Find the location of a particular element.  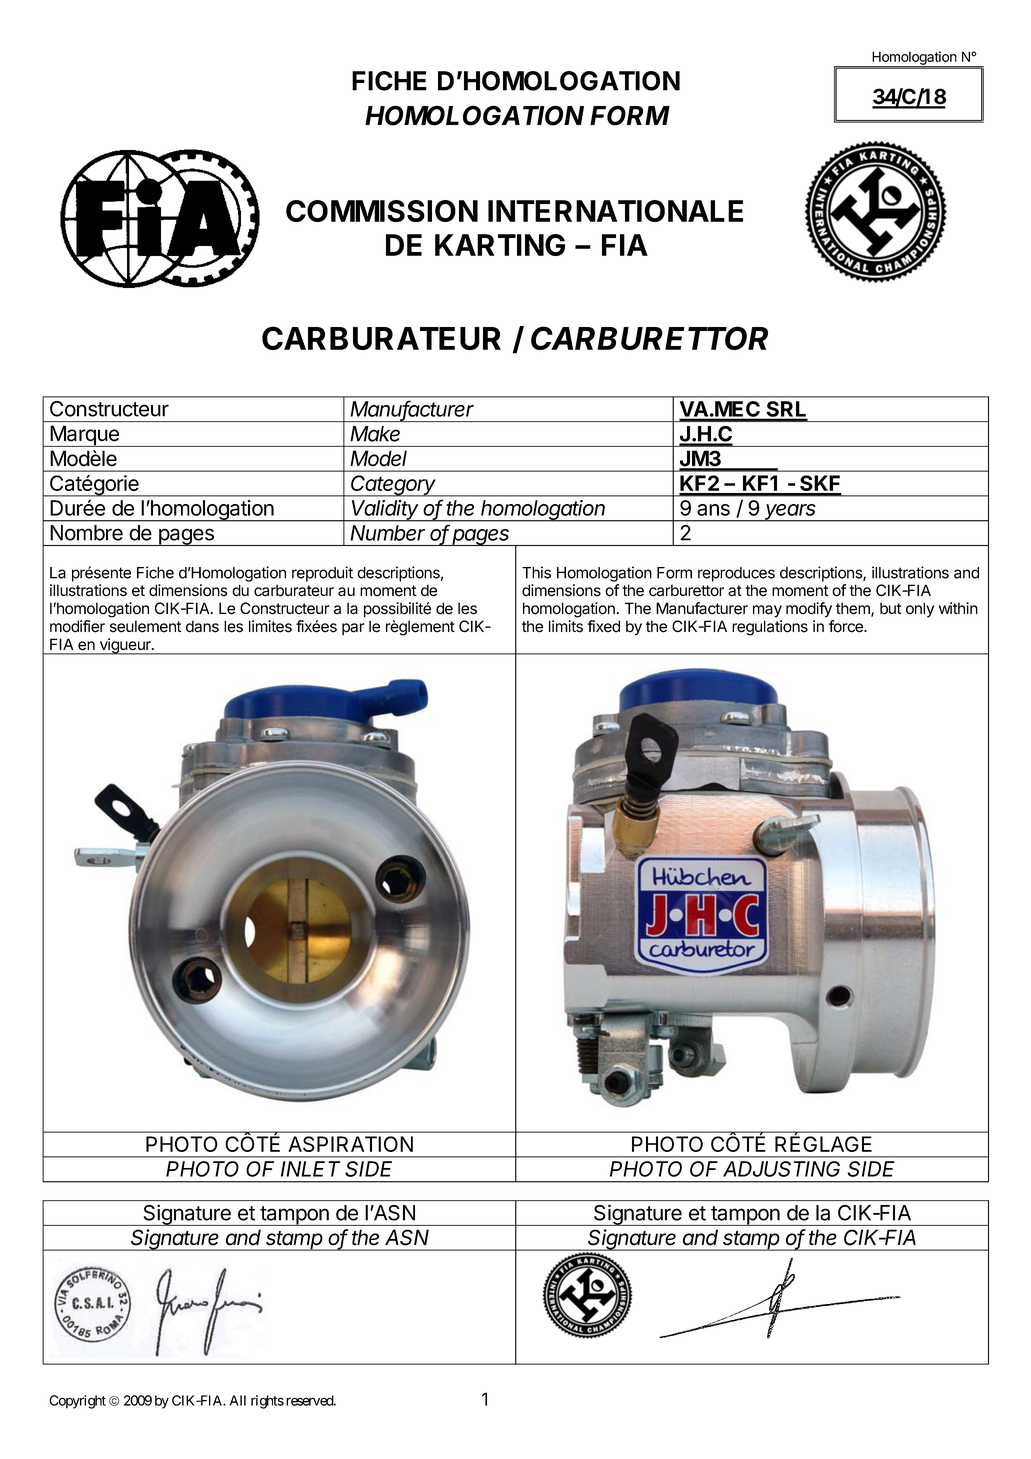

Nombre is located at coordinates (86, 533).
